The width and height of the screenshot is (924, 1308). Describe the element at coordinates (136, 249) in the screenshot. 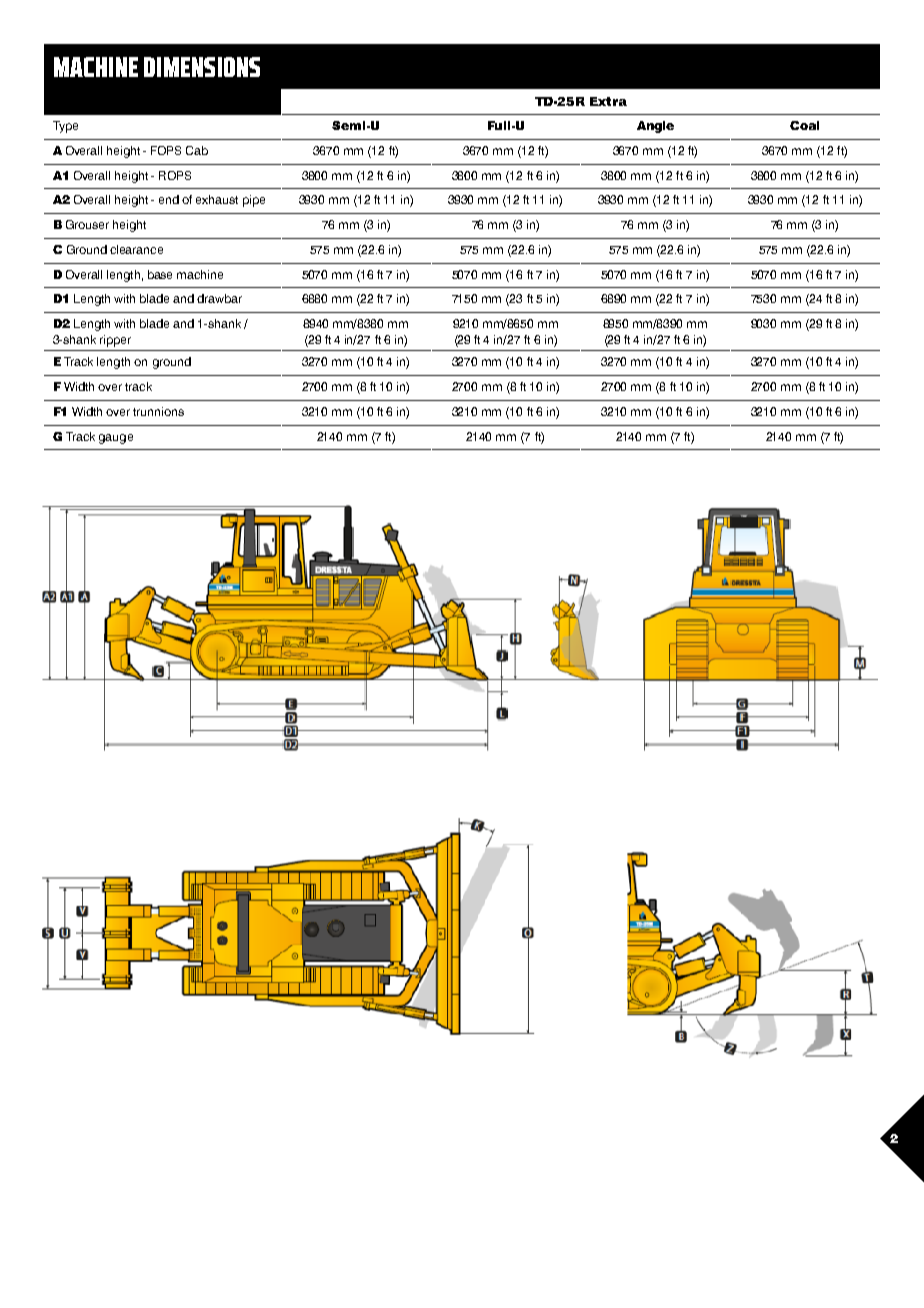

I see `clearance` at that location.
